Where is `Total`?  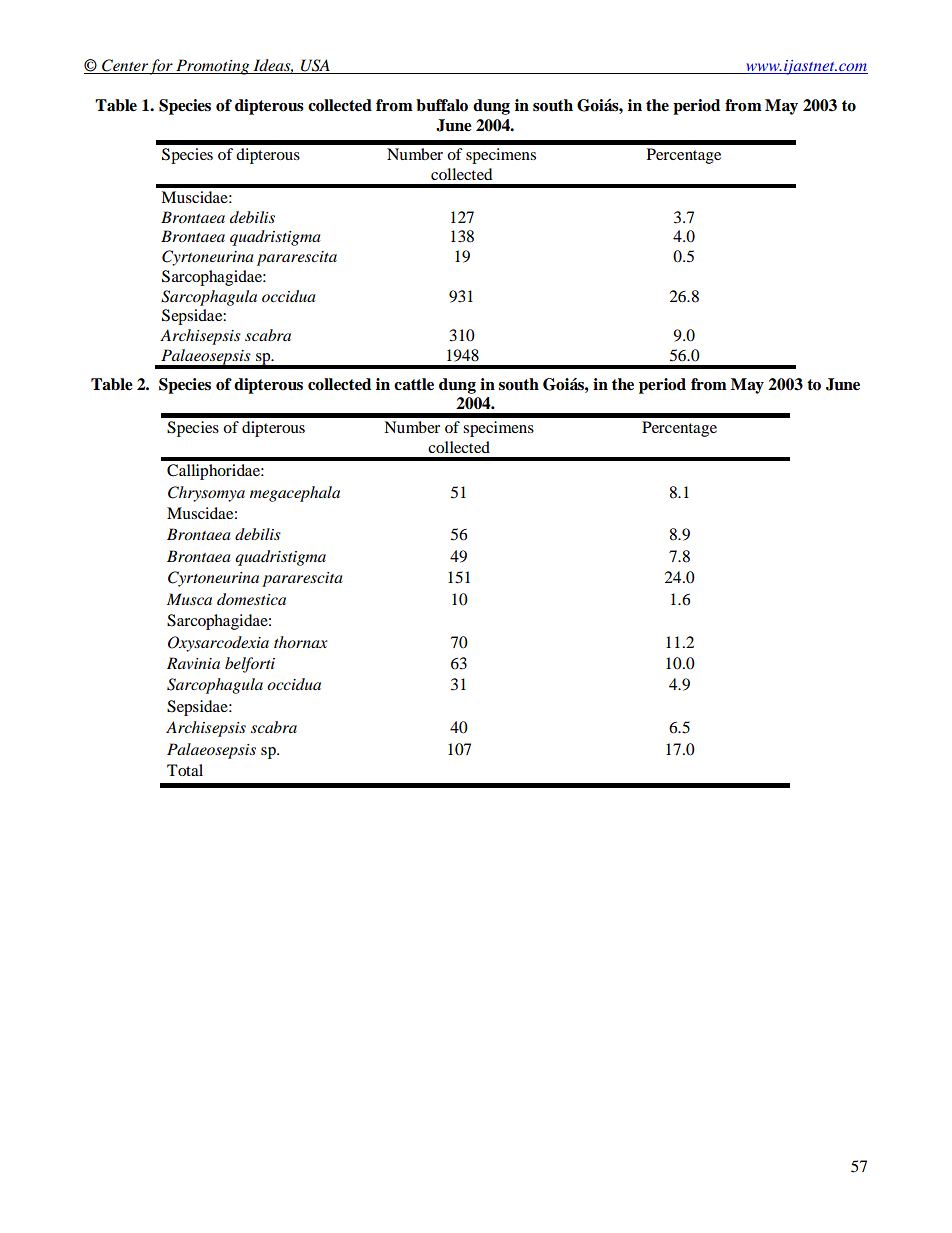 Total is located at coordinates (185, 770).
